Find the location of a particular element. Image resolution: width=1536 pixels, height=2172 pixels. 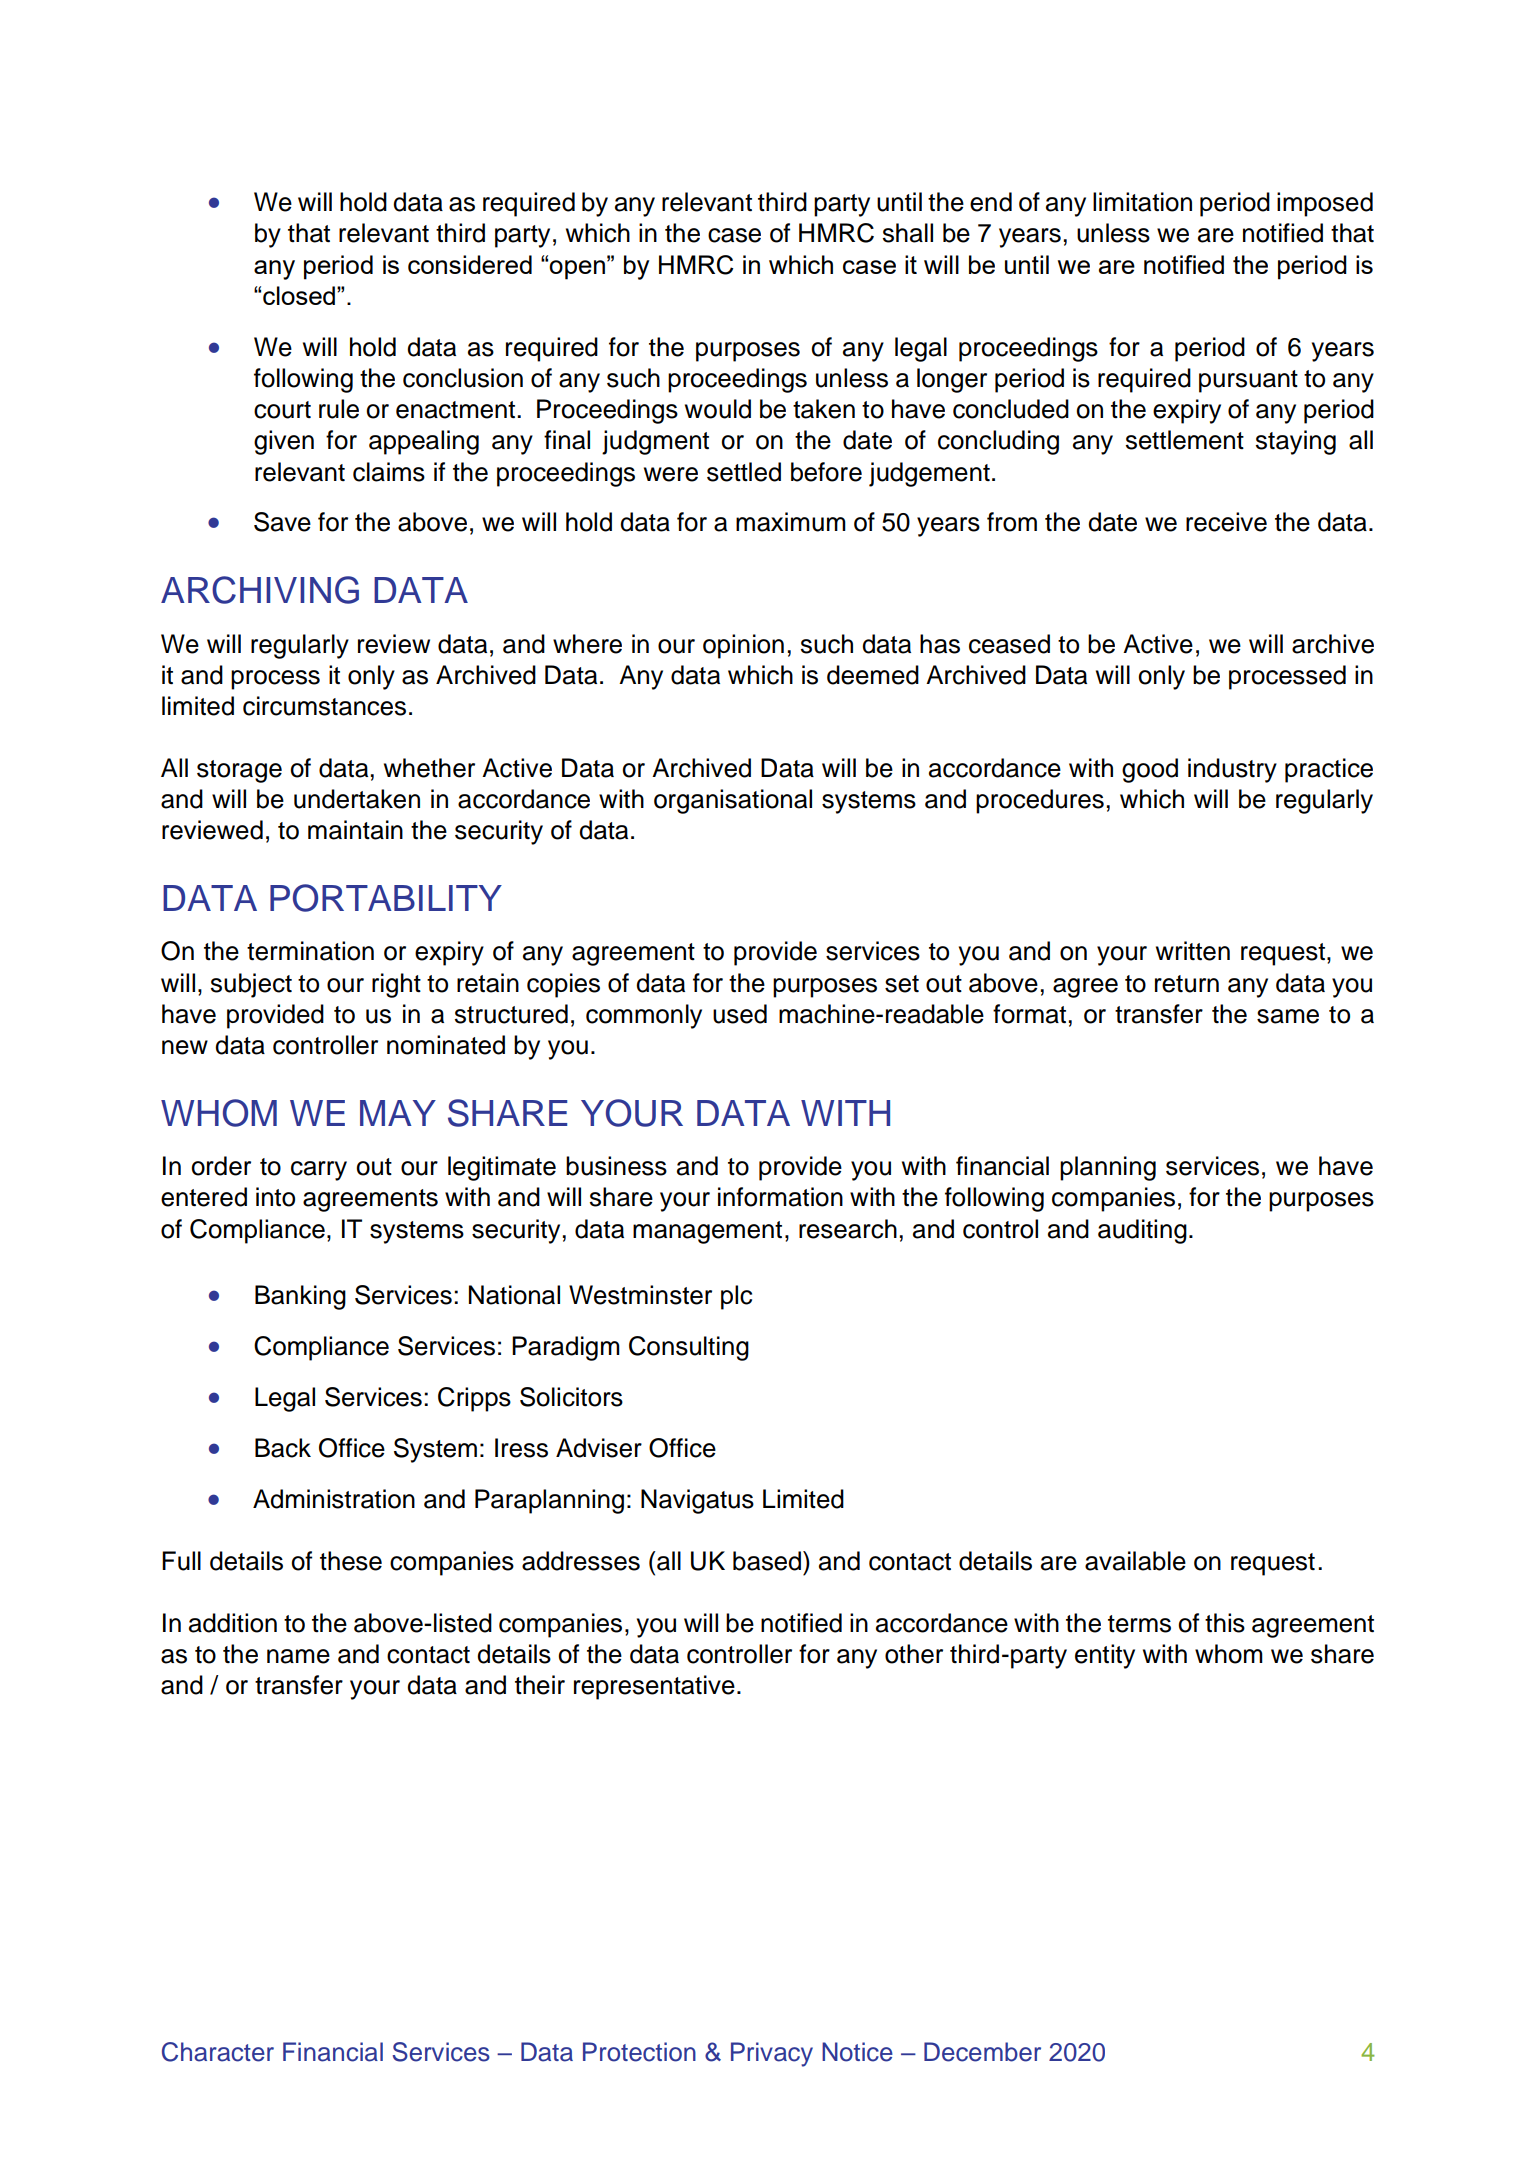

Character is located at coordinates (218, 2052).
